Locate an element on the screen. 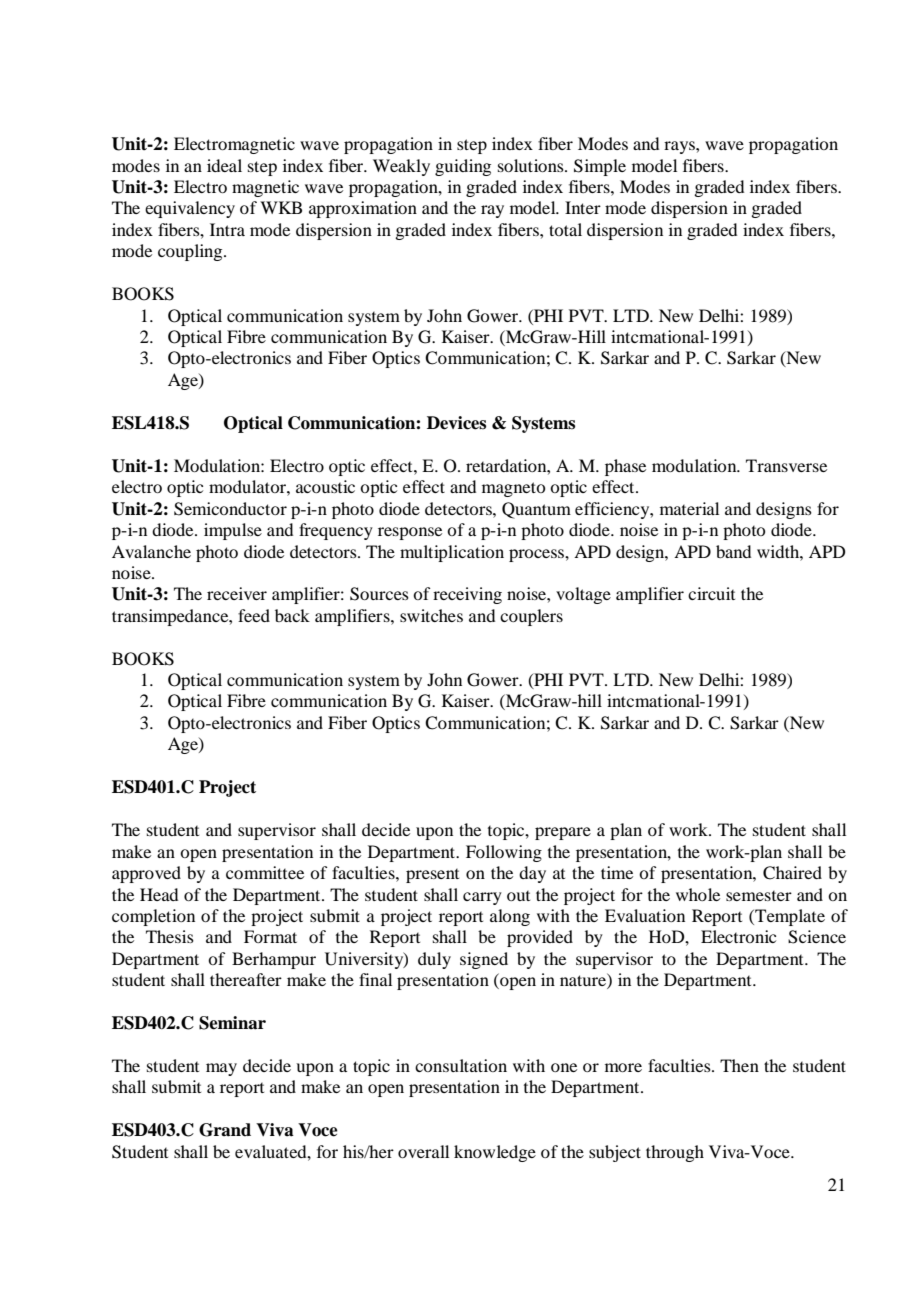  feed is located at coordinates (254, 615).
